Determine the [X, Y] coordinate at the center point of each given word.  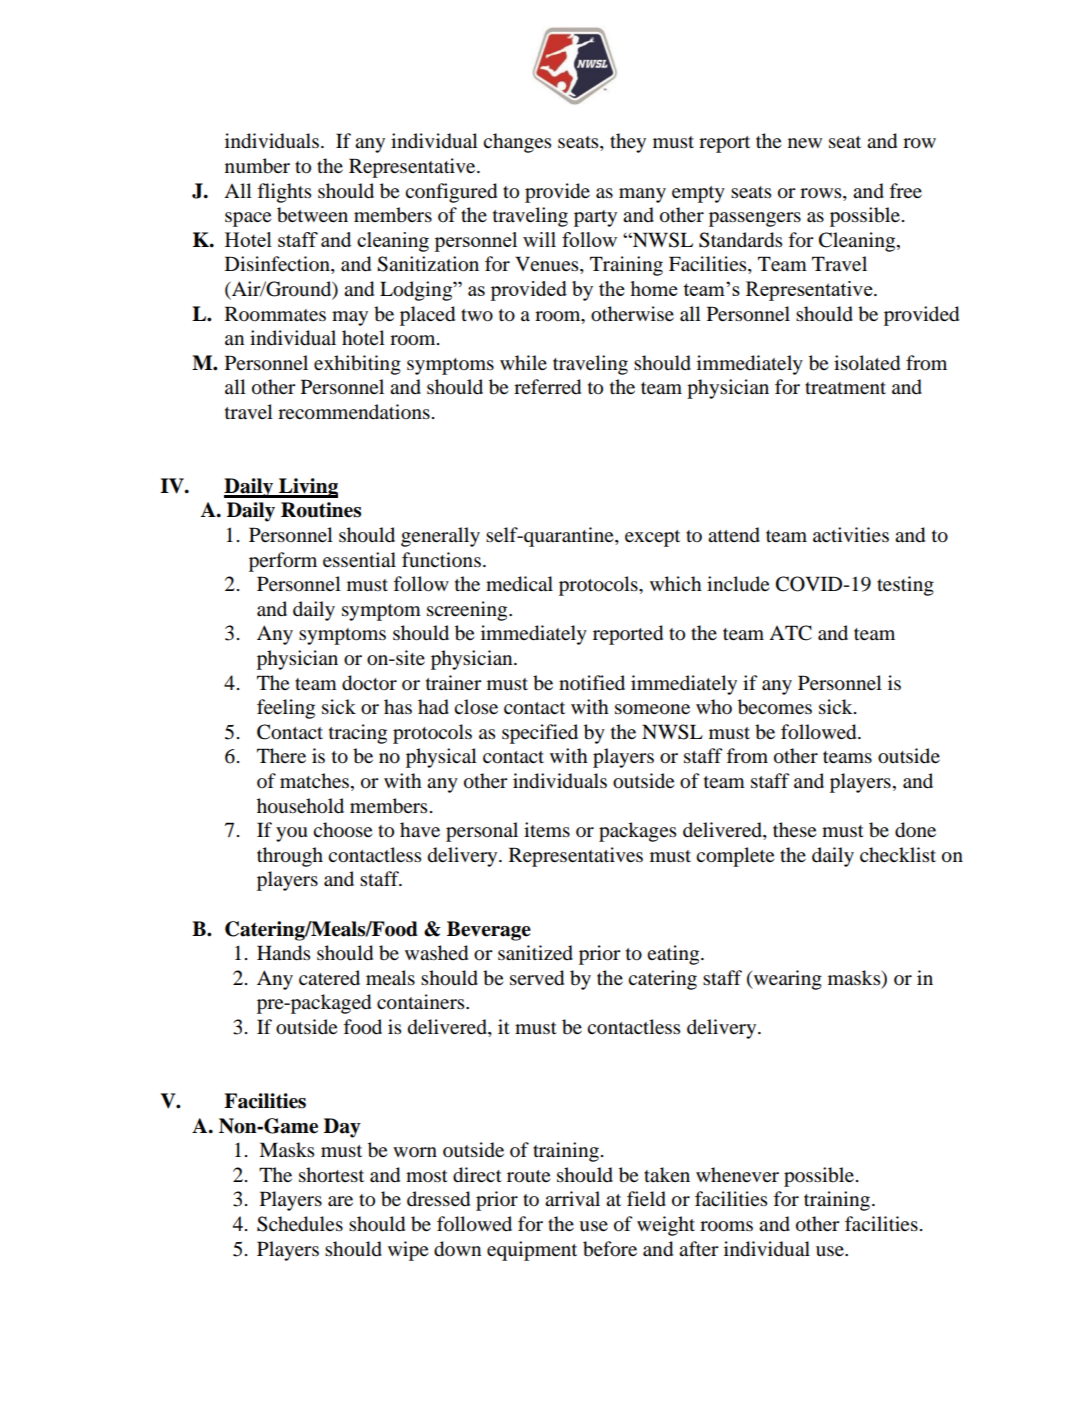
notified [592, 683]
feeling [286, 709]
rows [822, 193]
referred [547, 387]
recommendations [354, 412]
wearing [786, 980]
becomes [775, 707]
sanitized [535, 953]
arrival [572, 1199]
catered [329, 978]
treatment [845, 388]
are [340, 1201]
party [595, 218]
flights [284, 193]
